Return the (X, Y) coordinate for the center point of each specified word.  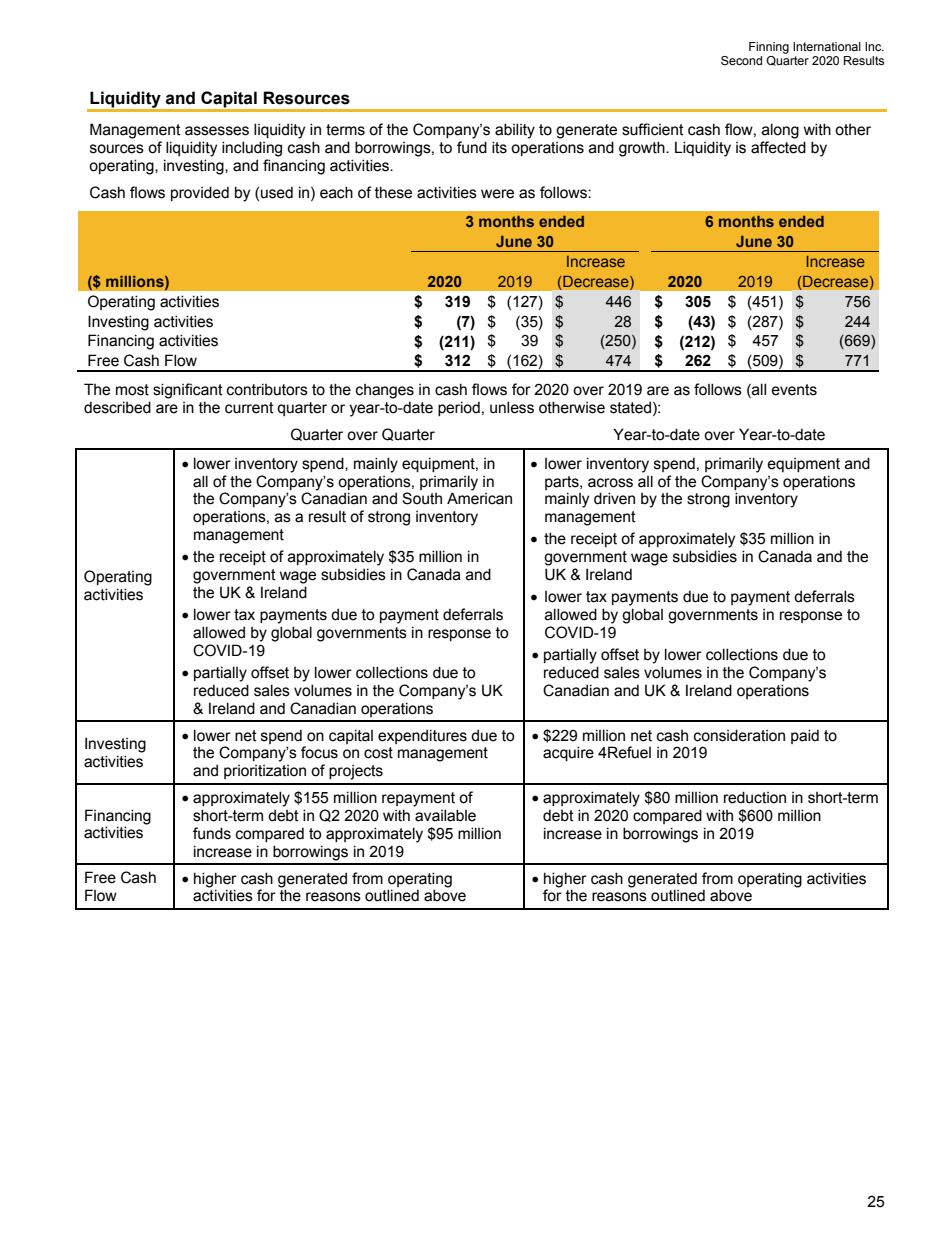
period (459, 408)
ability (515, 131)
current (249, 408)
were (497, 194)
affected (778, 147)
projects (356, 772)
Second (741, 60)
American (479, 498)
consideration (739, 735)
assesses (217, 131)
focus (319, 752)
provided (200, 193)
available (445, 815)
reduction (755, 797)
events (794, 390)
